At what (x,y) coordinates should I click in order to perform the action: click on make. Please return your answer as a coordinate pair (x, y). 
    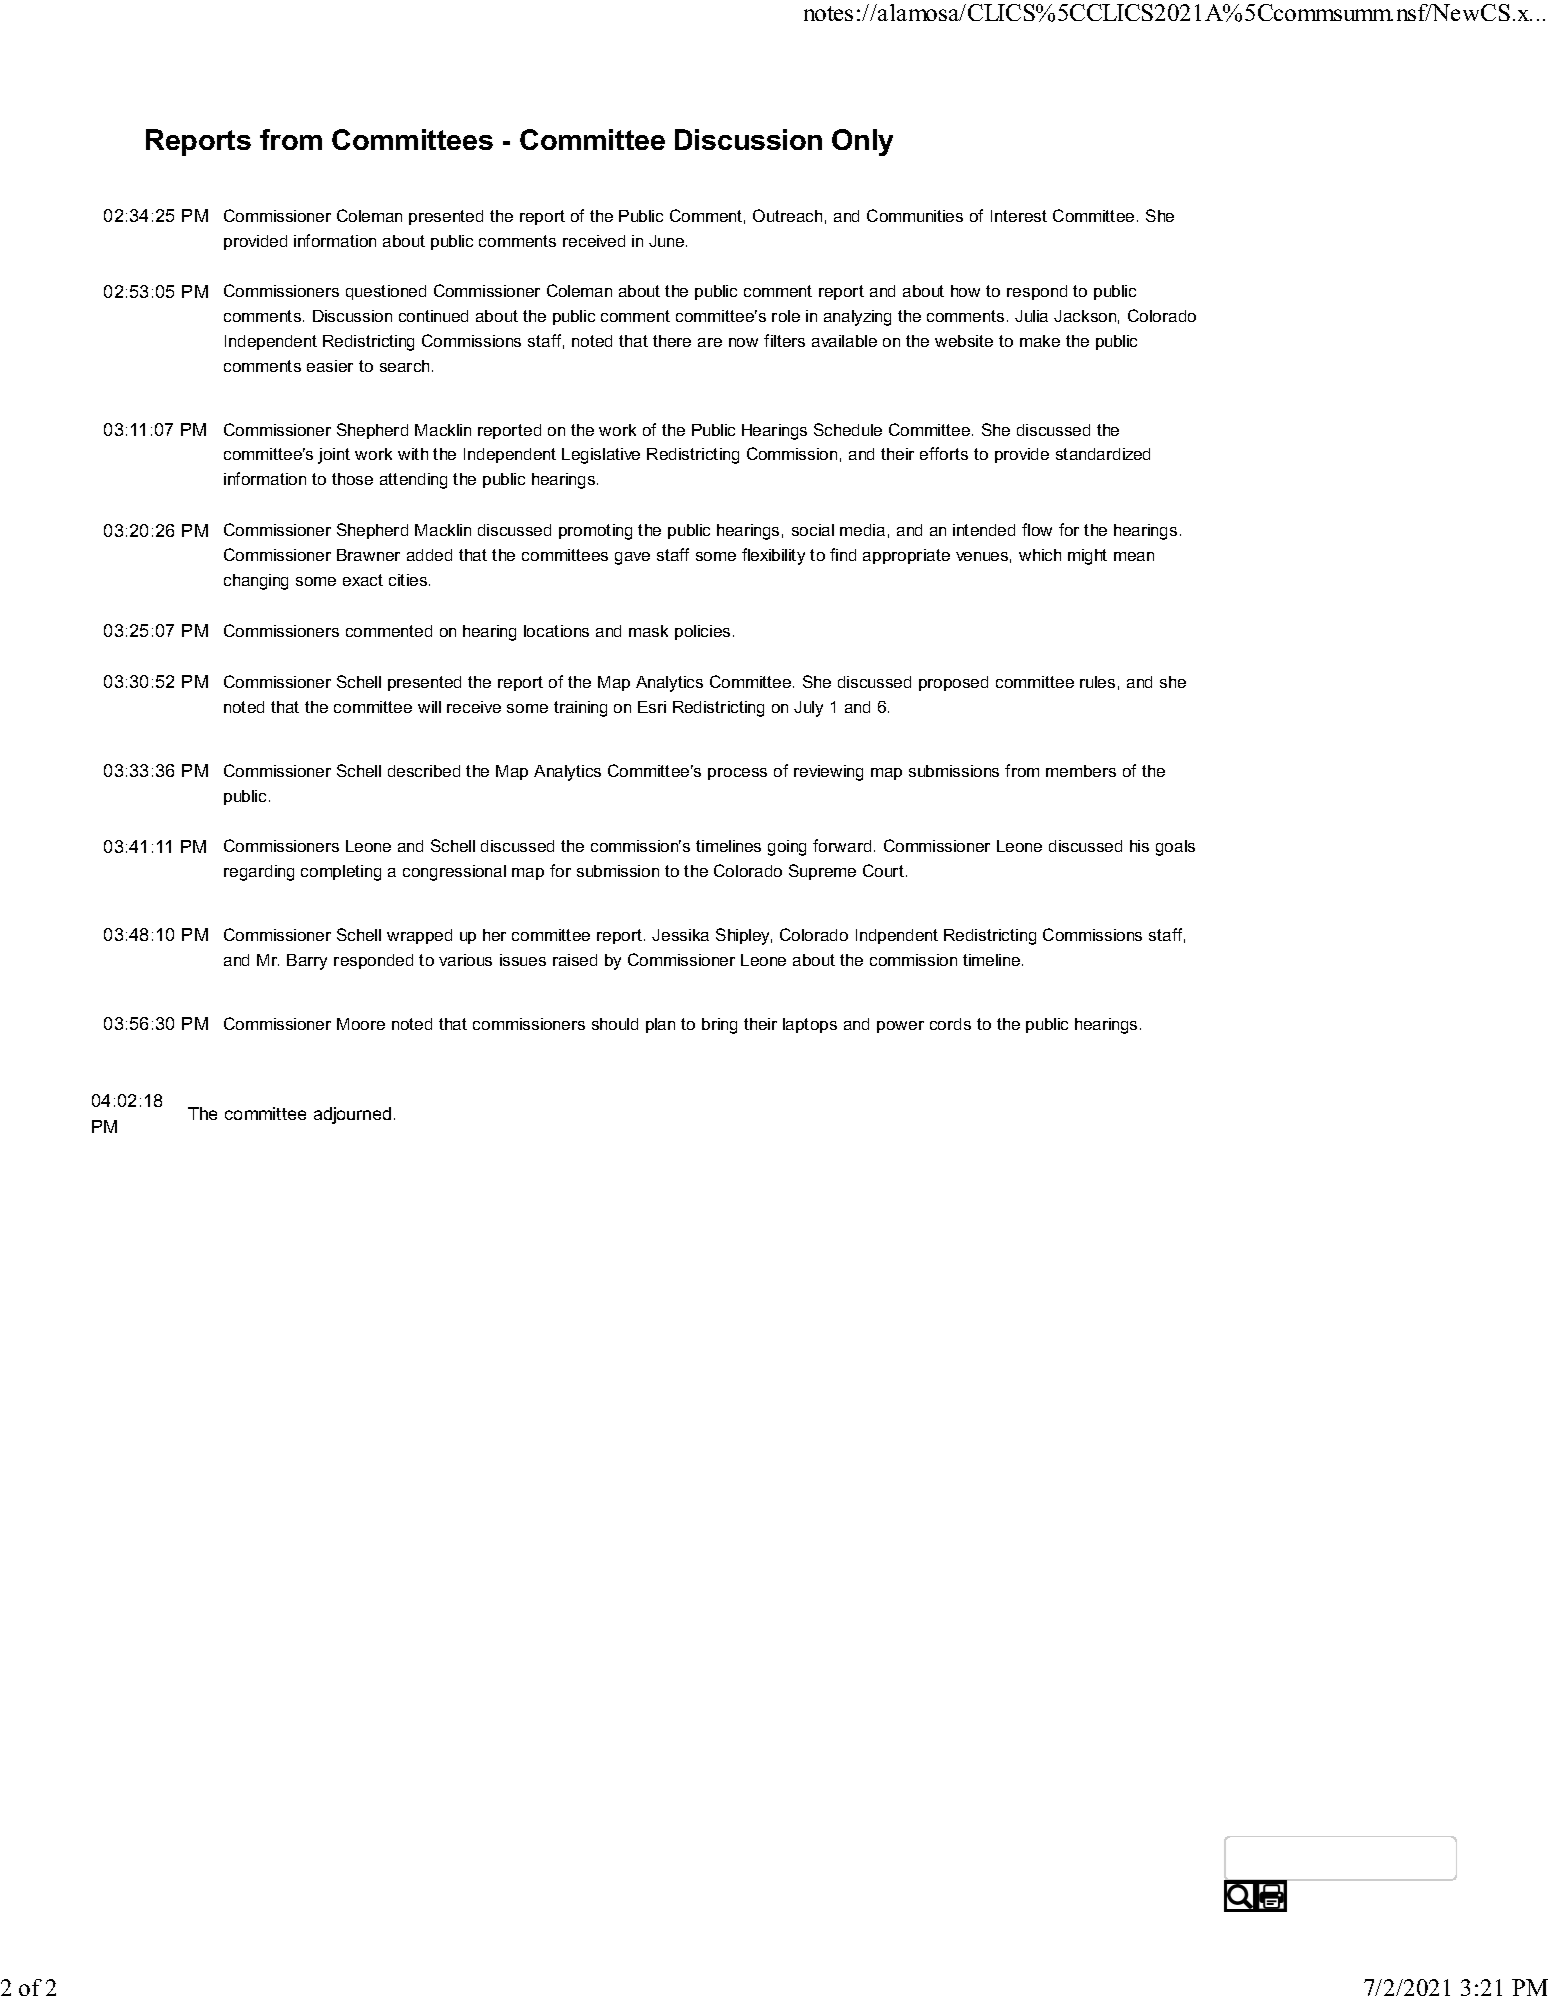
    Looking at the image, I should click on (1040, 341).
